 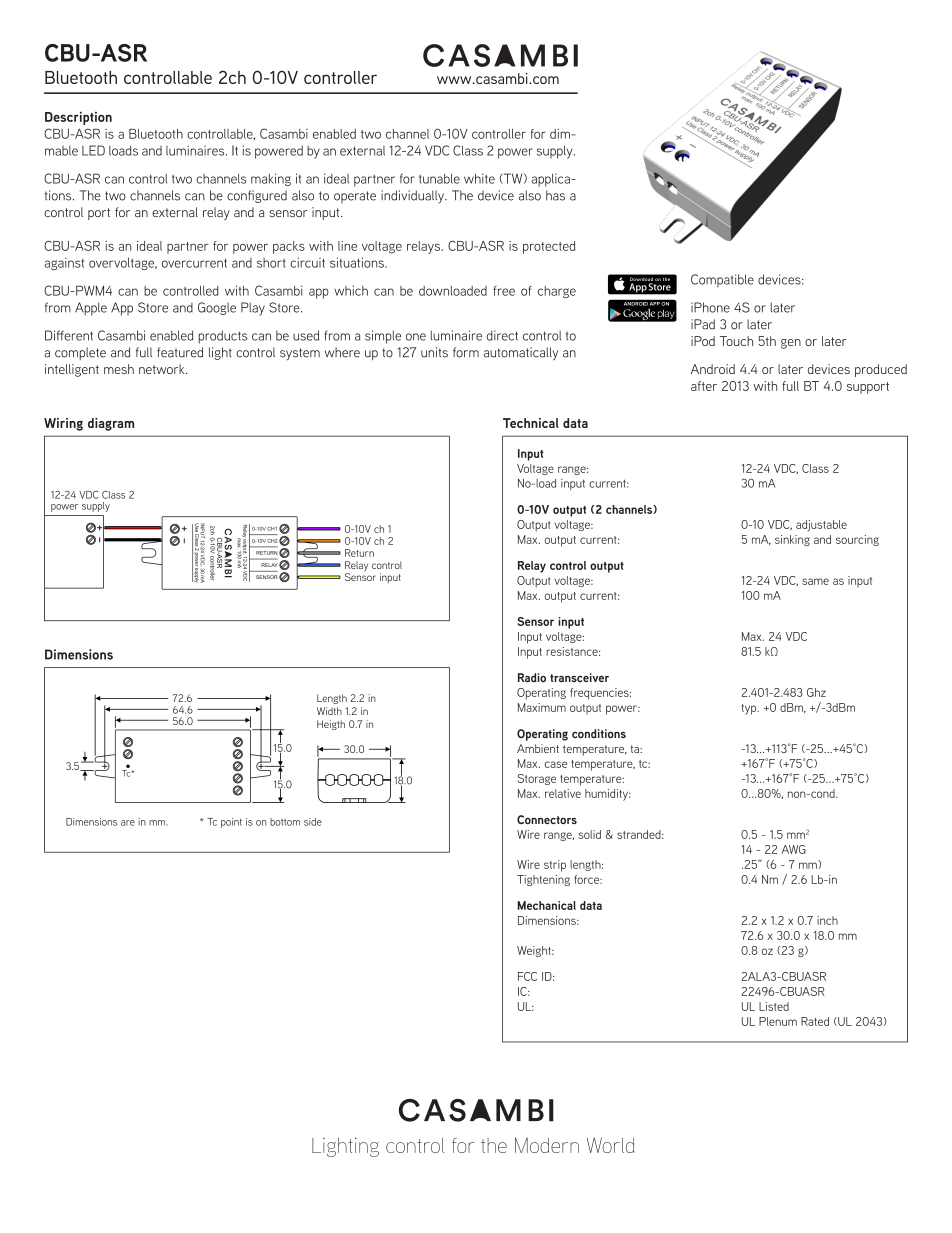 What do you see at coordinates (543, 880) in the document?
I see `Tightening` at bounding box center [543, 880].
